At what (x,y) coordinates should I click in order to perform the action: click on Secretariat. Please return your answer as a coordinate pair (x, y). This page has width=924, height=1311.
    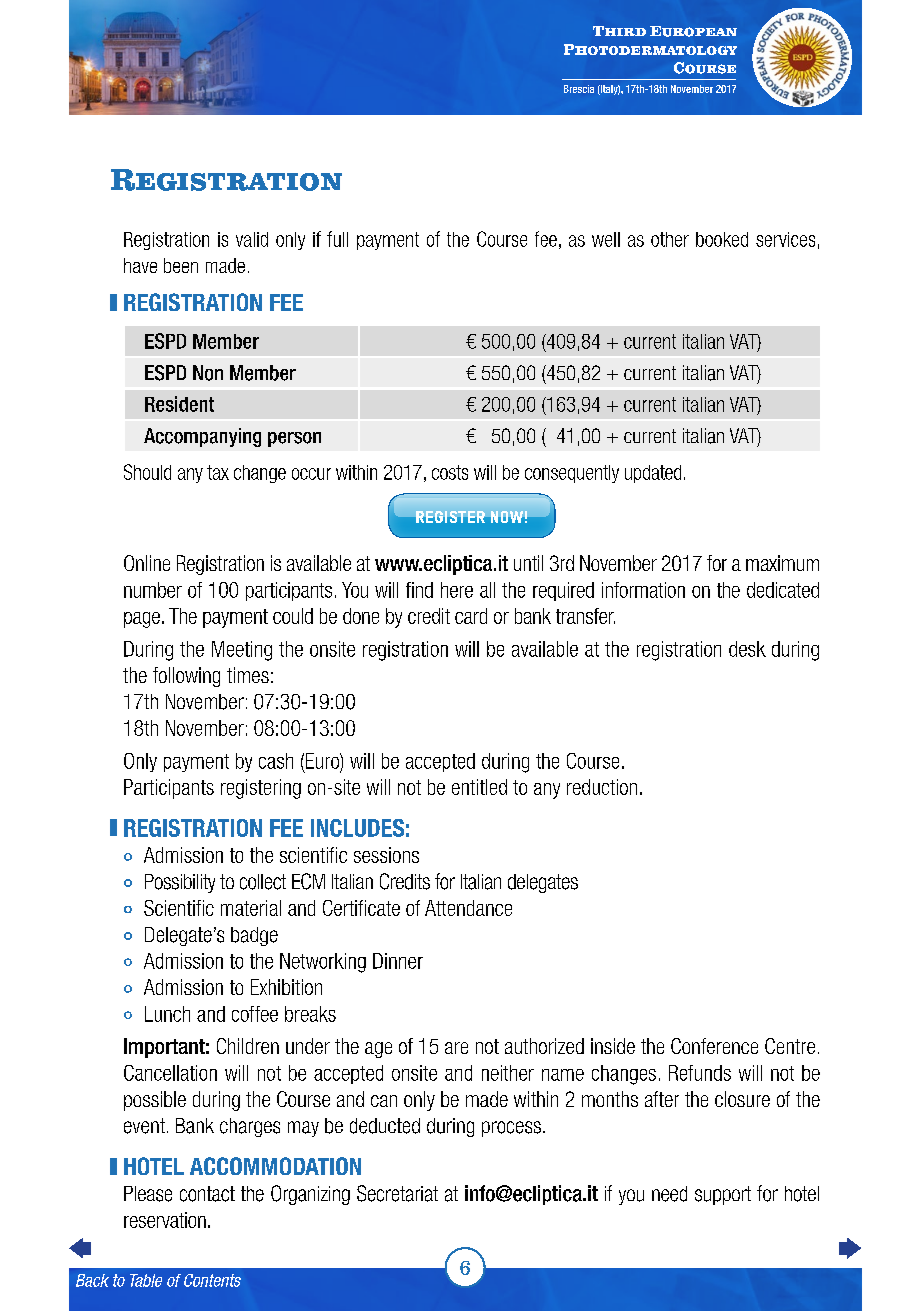
    Looking at the image, I should click on (397, 1193).
